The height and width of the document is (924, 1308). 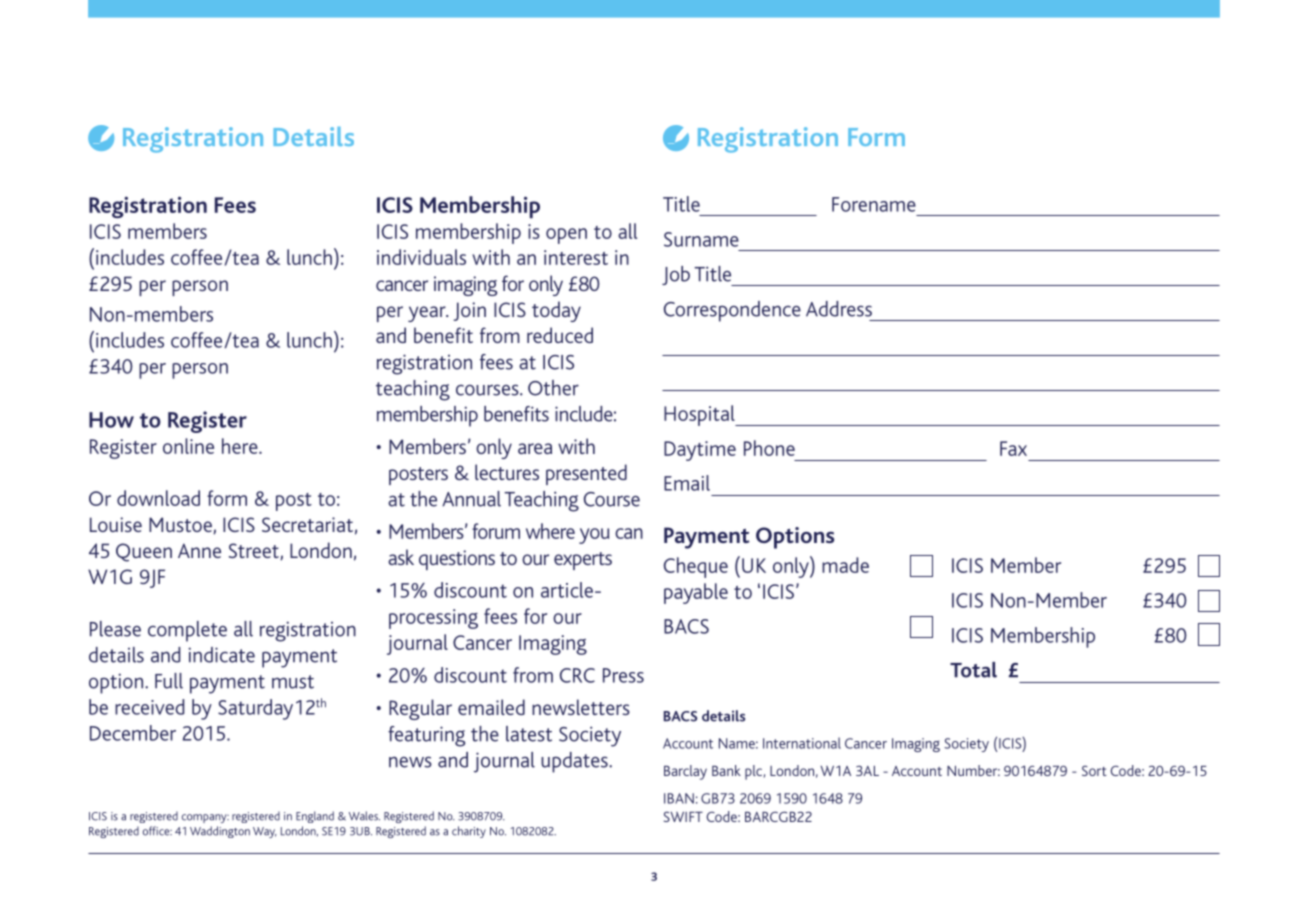 What do you see at coordinates (205, 818) in the document?
I see `company` at bounding box center [205, 818].
